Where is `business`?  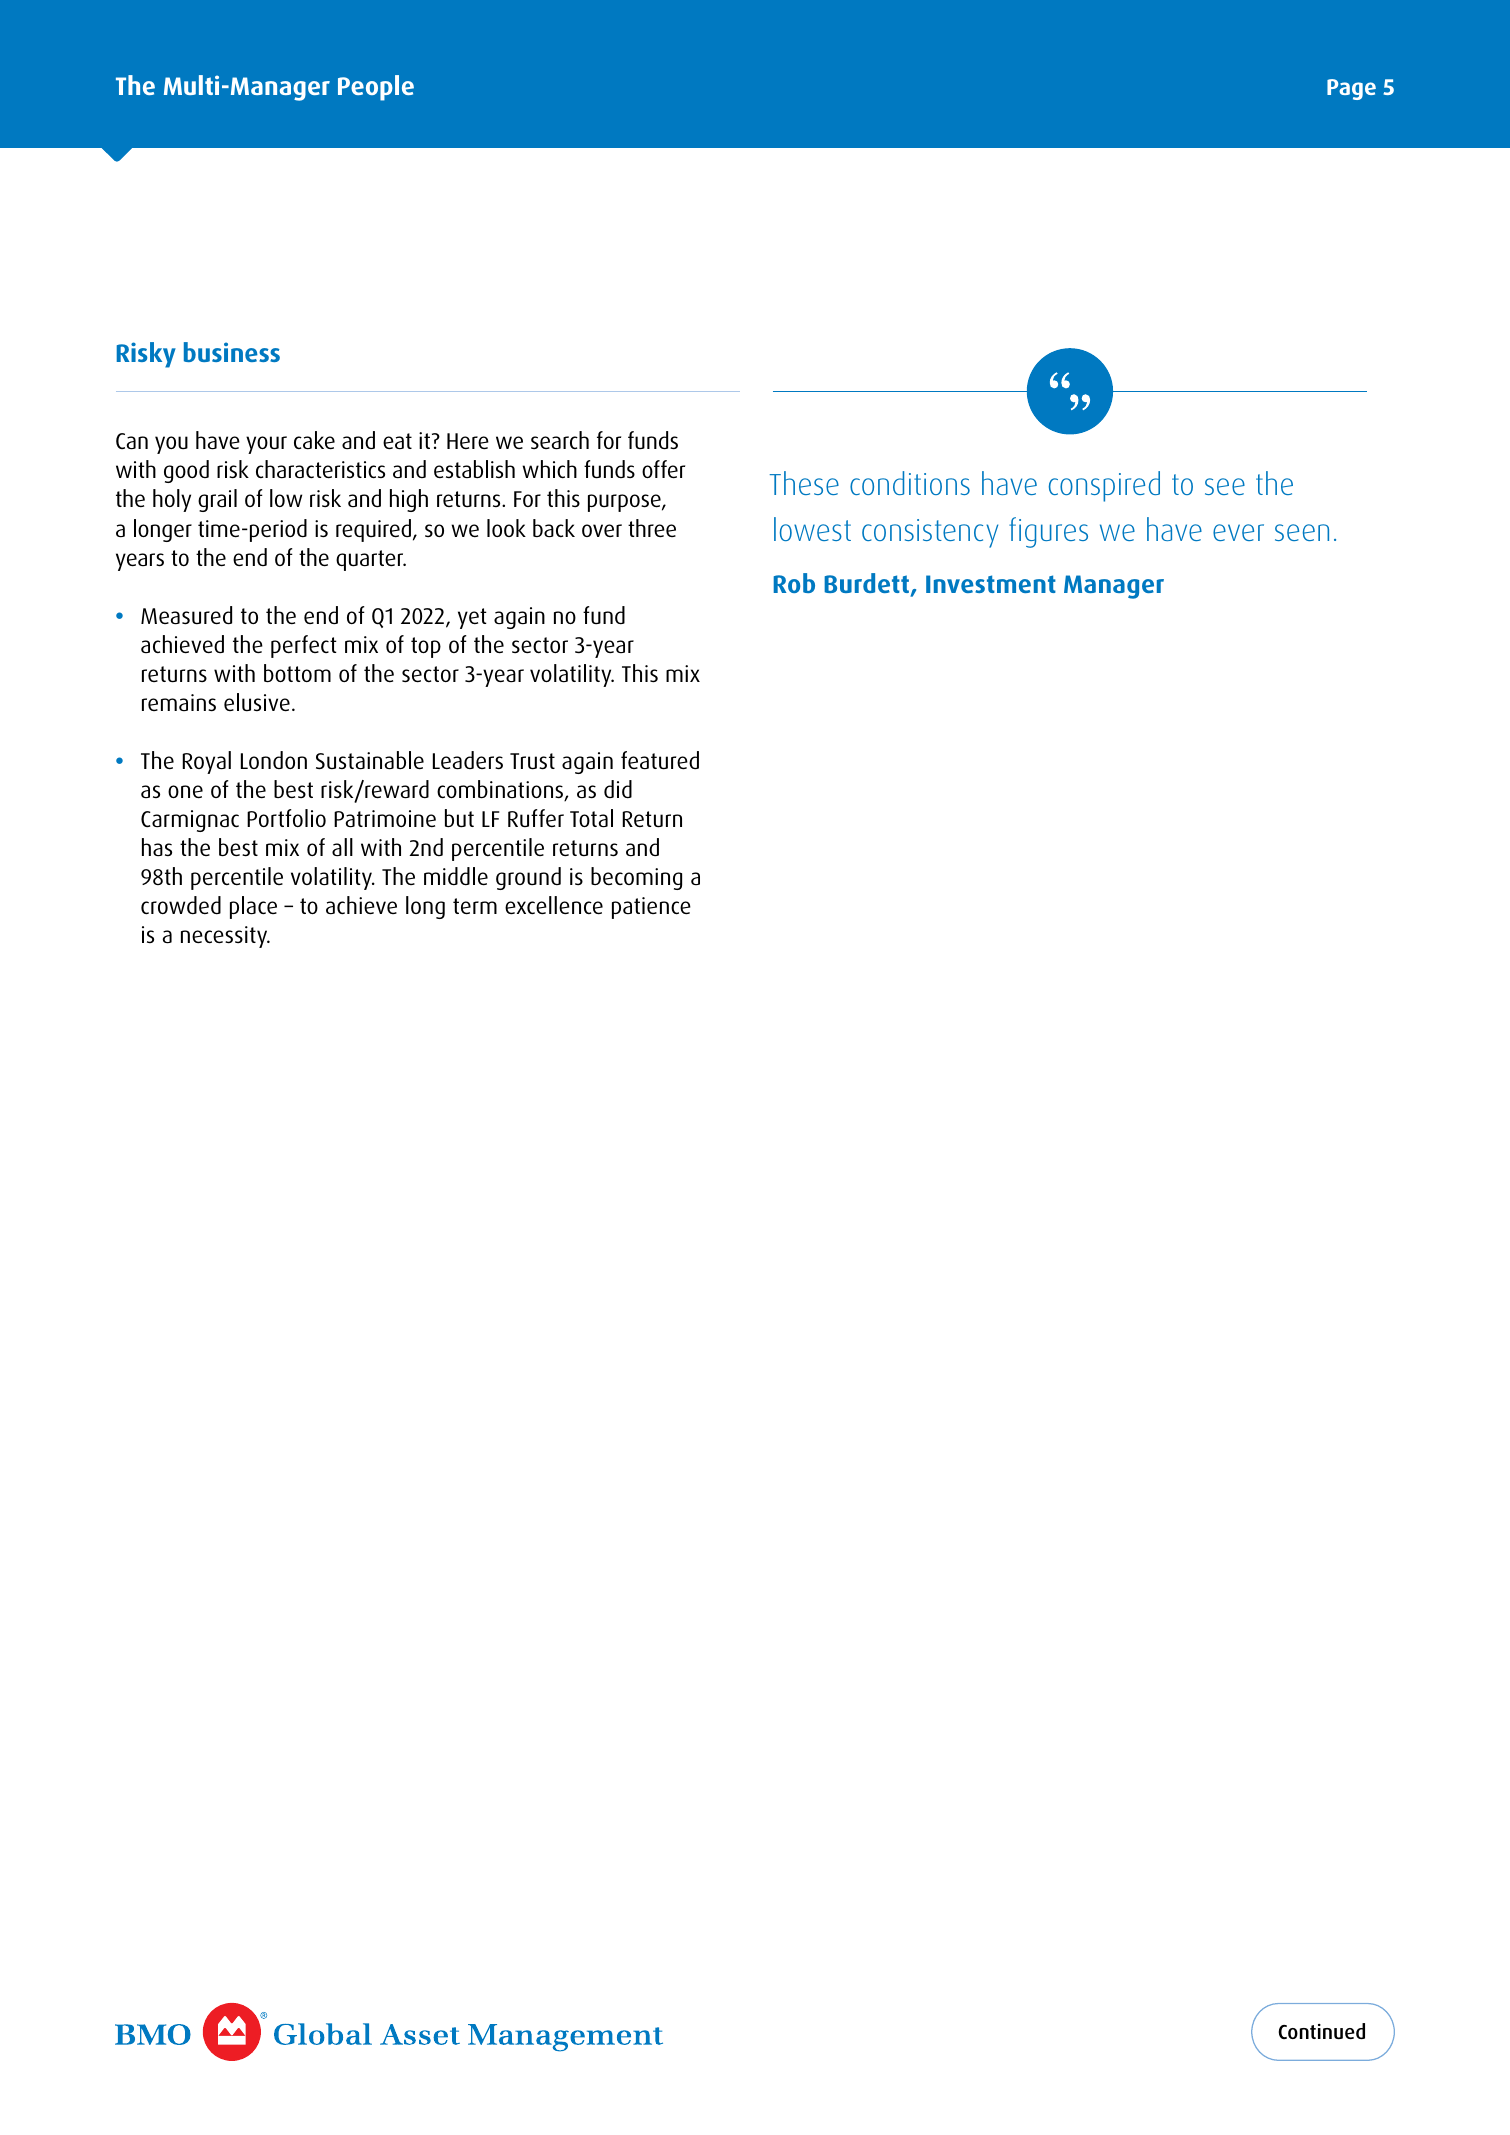 business is located at coordinates (232, 352).
